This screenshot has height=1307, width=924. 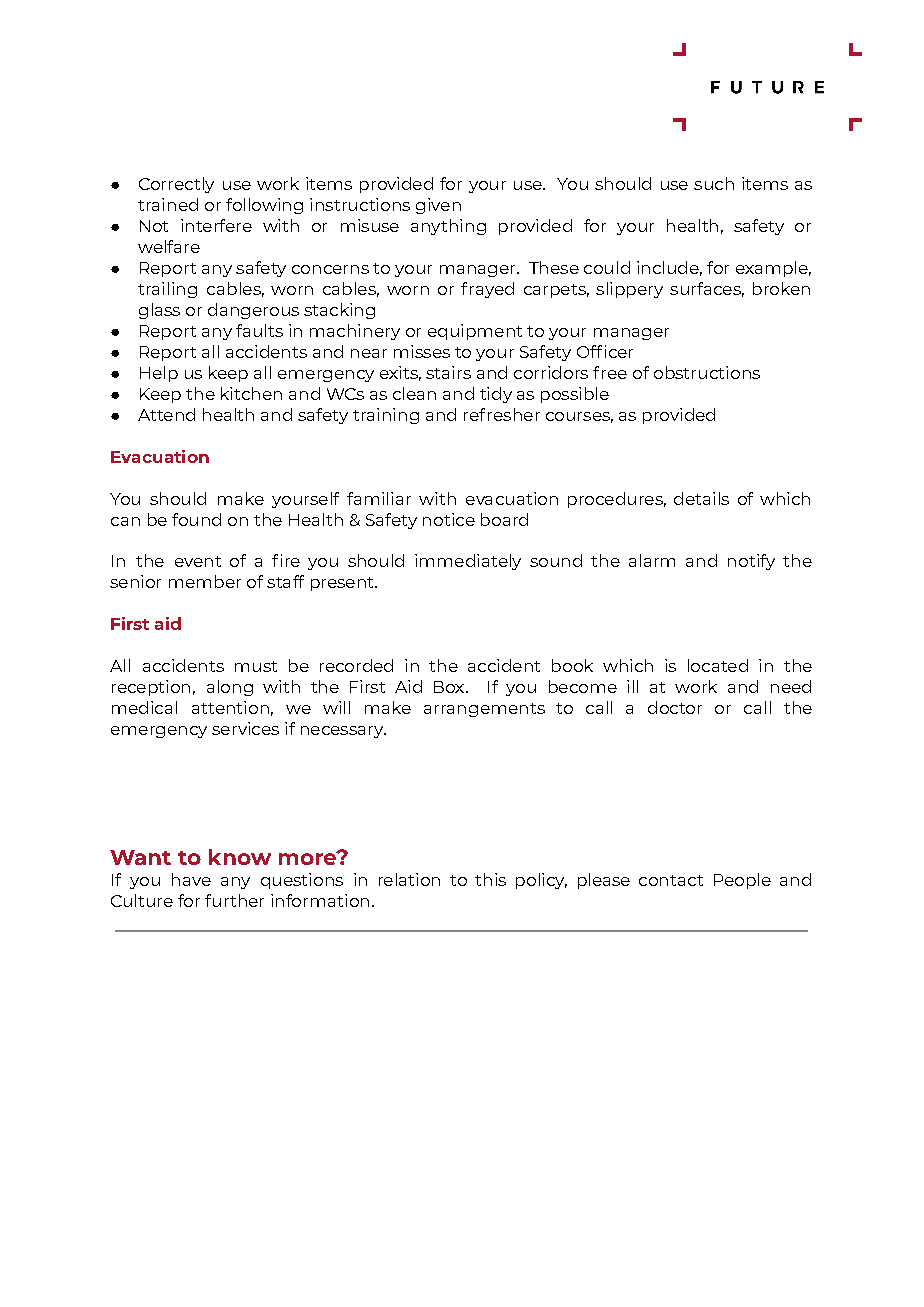 I want to click on trained, so click(x=168, y=204).
